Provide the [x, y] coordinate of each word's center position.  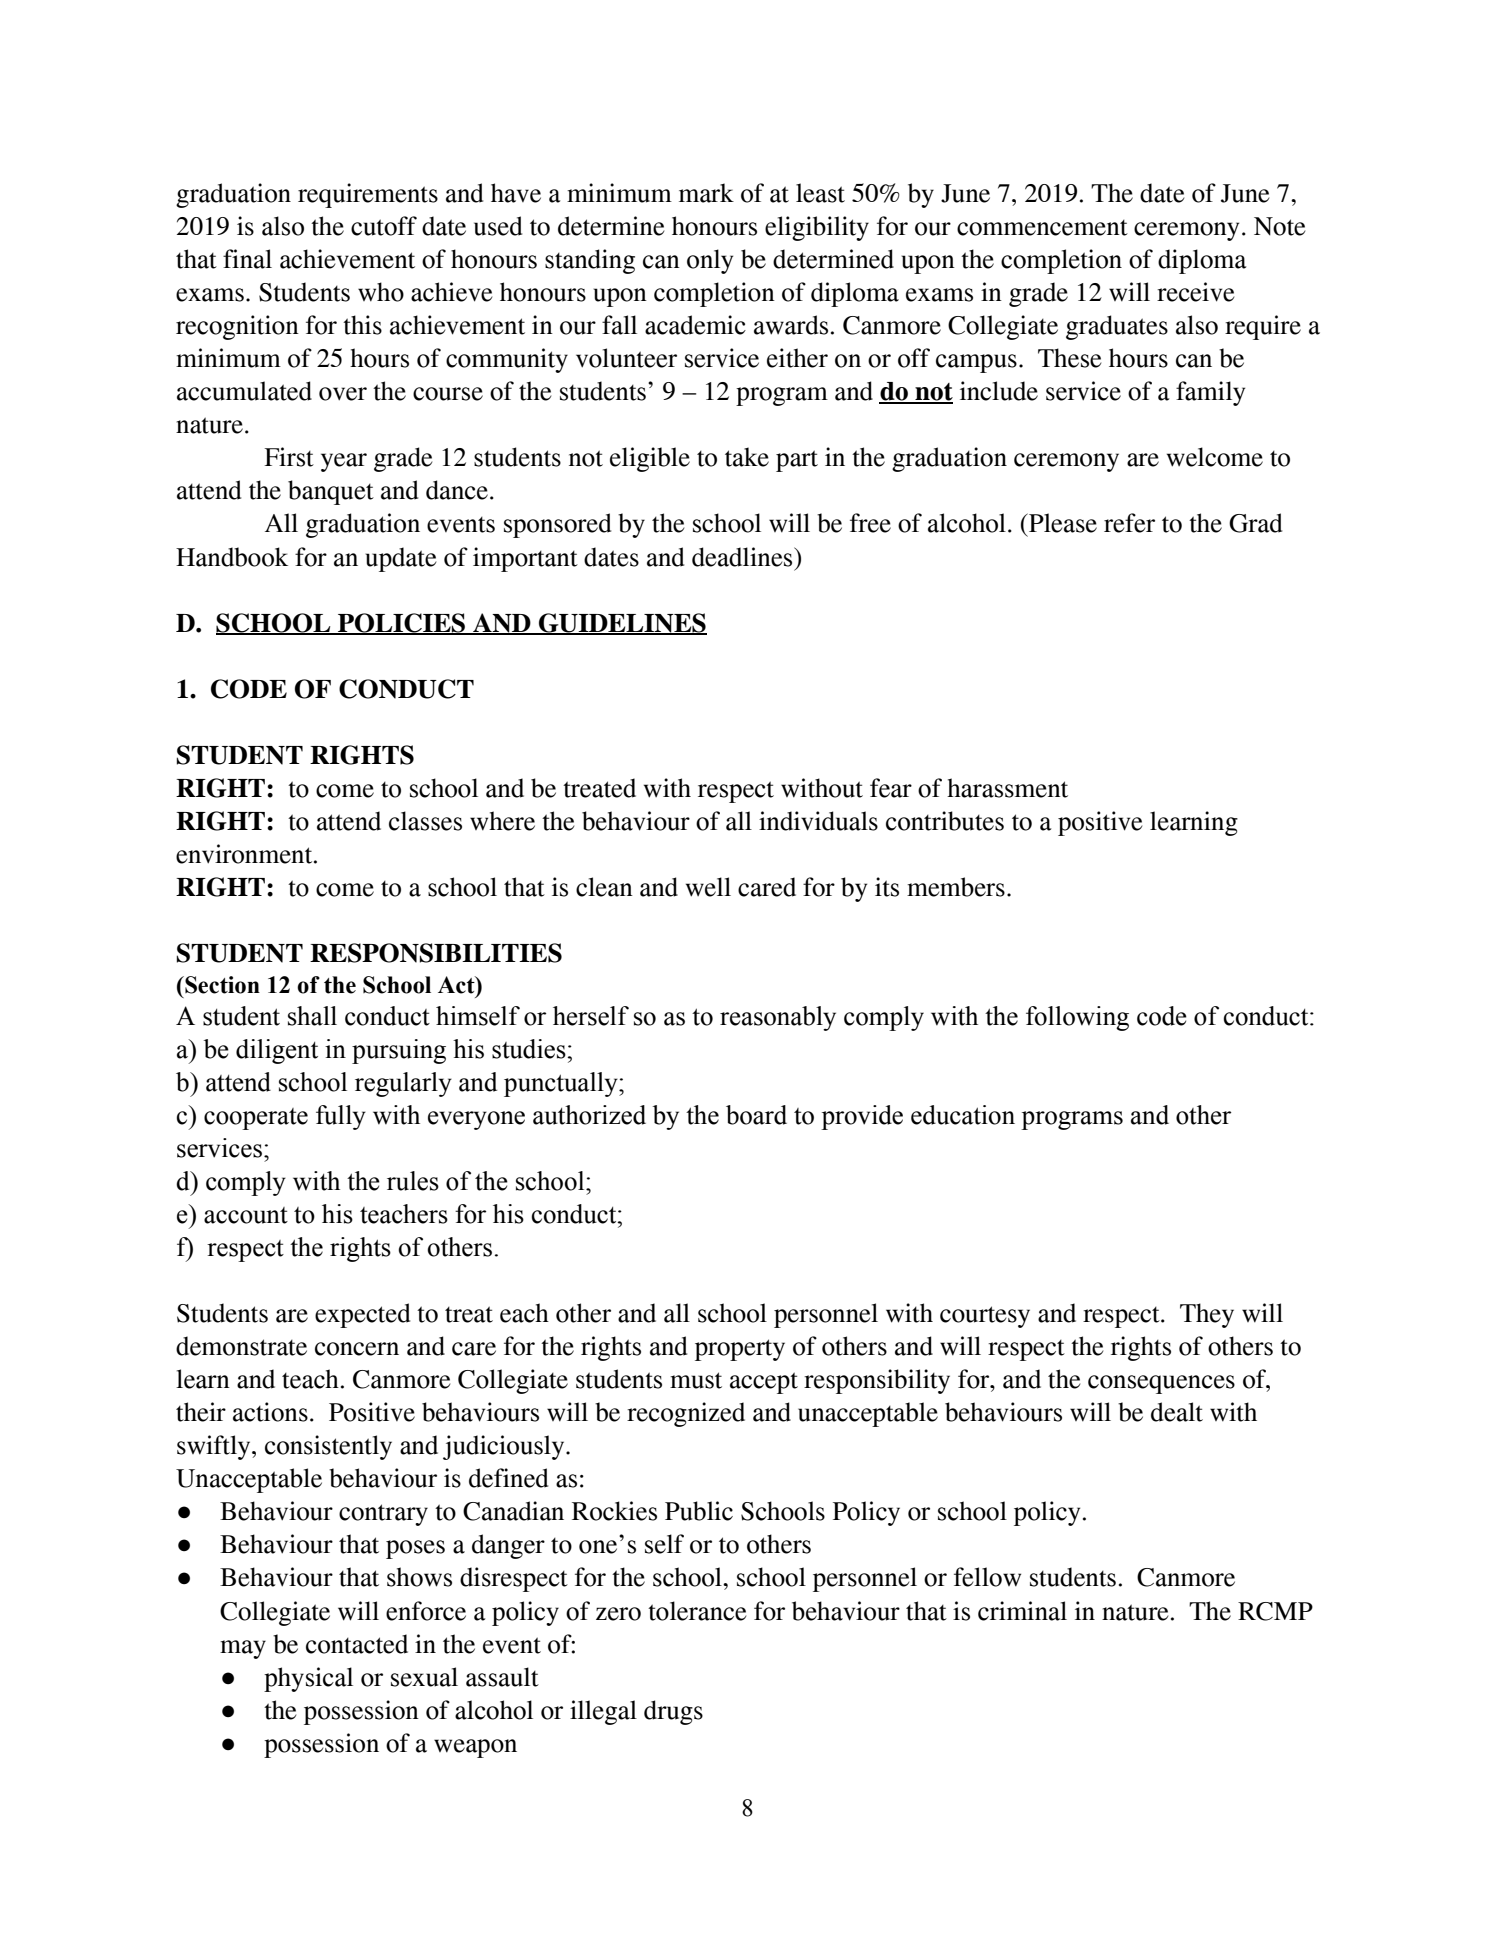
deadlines [743, 557]
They [1207, 1315]
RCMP [1275, 1611]
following [1077, 1018]
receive [1195, 292]
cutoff [384, 226]
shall [312, 1016]
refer [1129, 523]
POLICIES [402, 624]
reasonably [778, 1018]
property [740, 1350]
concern [357, 1349]
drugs [673, 1712]
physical [308, 1679]
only [710, 261]
